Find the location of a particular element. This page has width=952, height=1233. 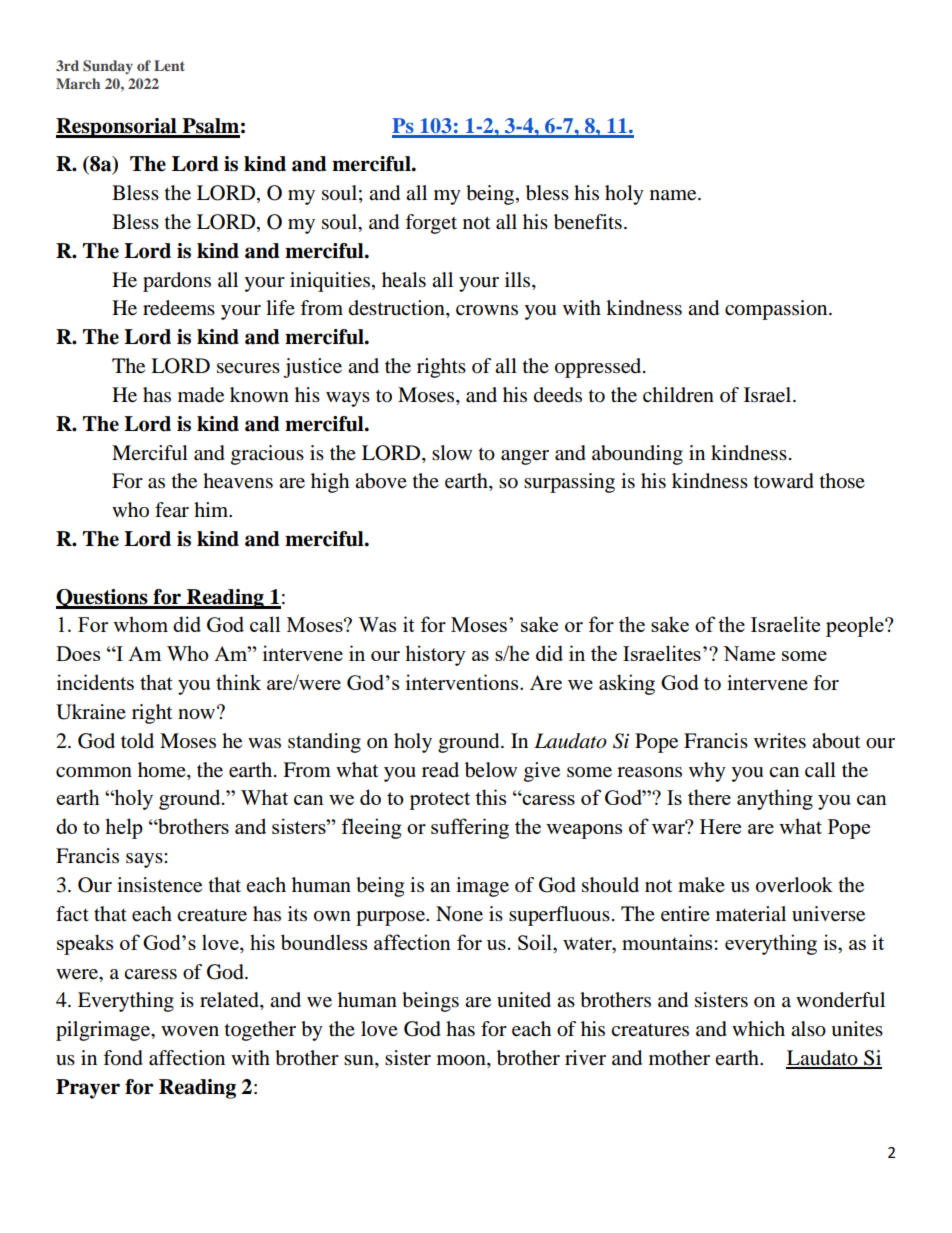

incidents is located at coordinates (95, 682).
